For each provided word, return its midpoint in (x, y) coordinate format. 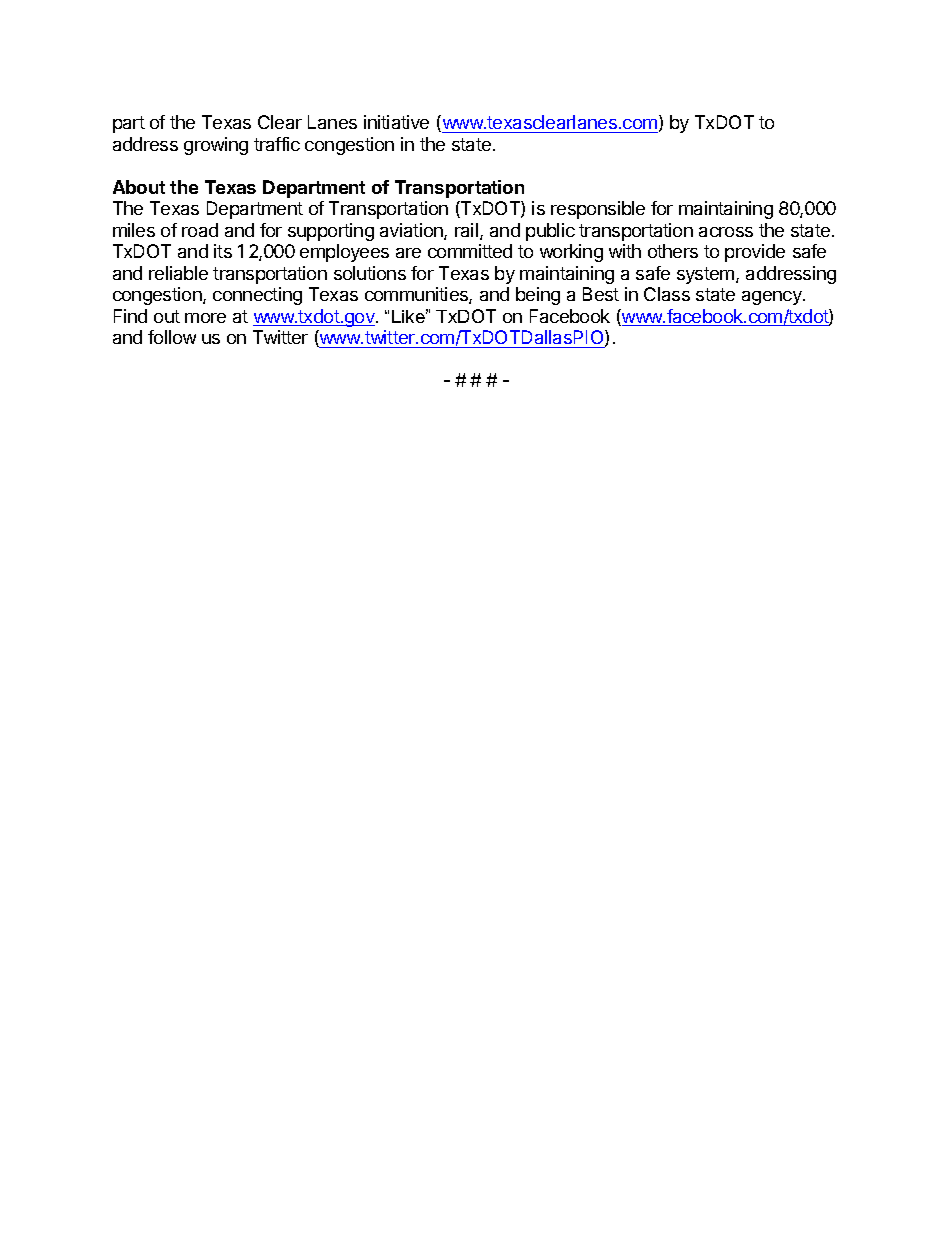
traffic (277, 144)
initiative (396, 122)
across (726, 232)
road (200, 230)
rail (466, 230)
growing (216, 146)
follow (172, 337)
